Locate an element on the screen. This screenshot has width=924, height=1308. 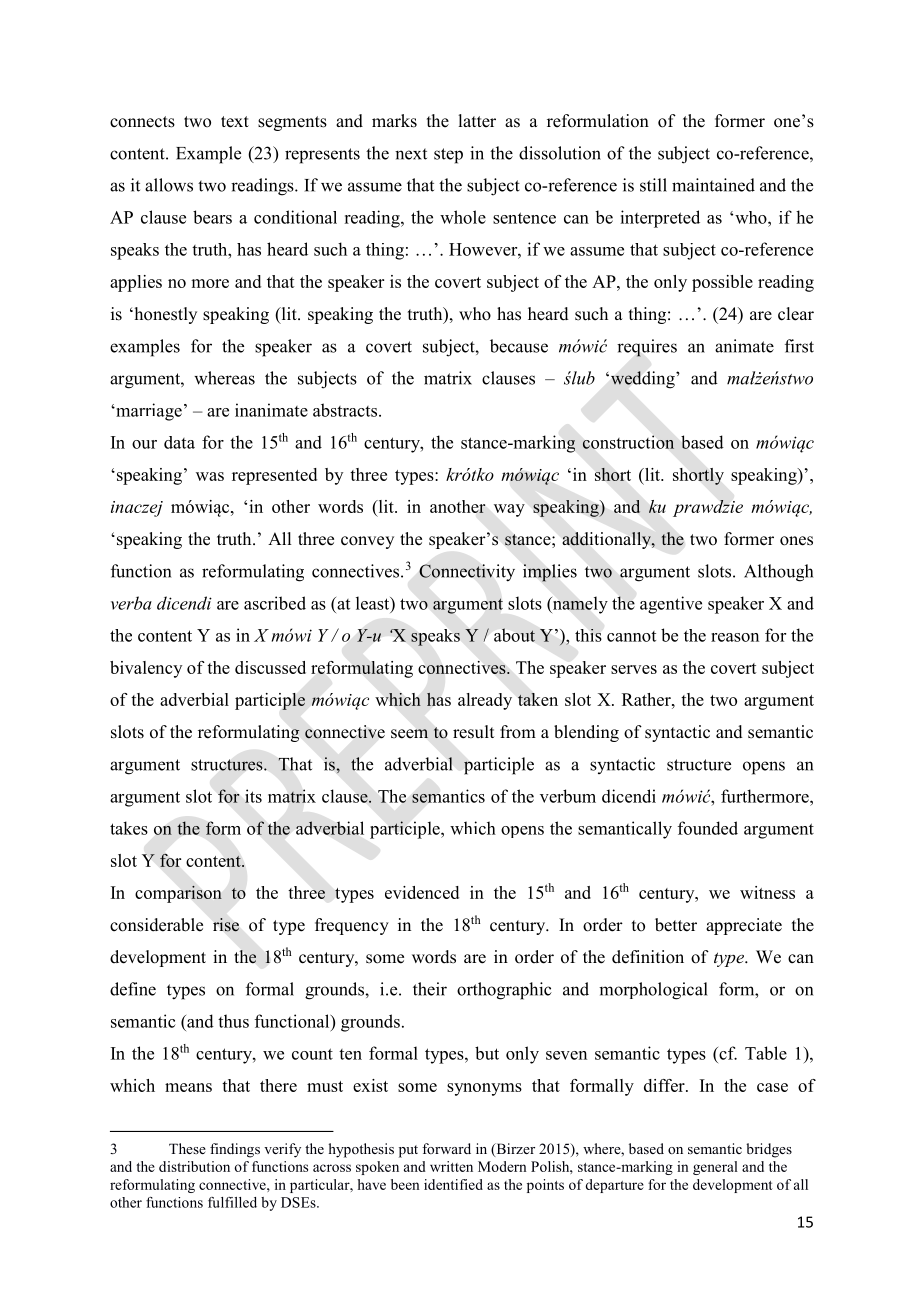
distribution is located at coordinates (194, 1166).
